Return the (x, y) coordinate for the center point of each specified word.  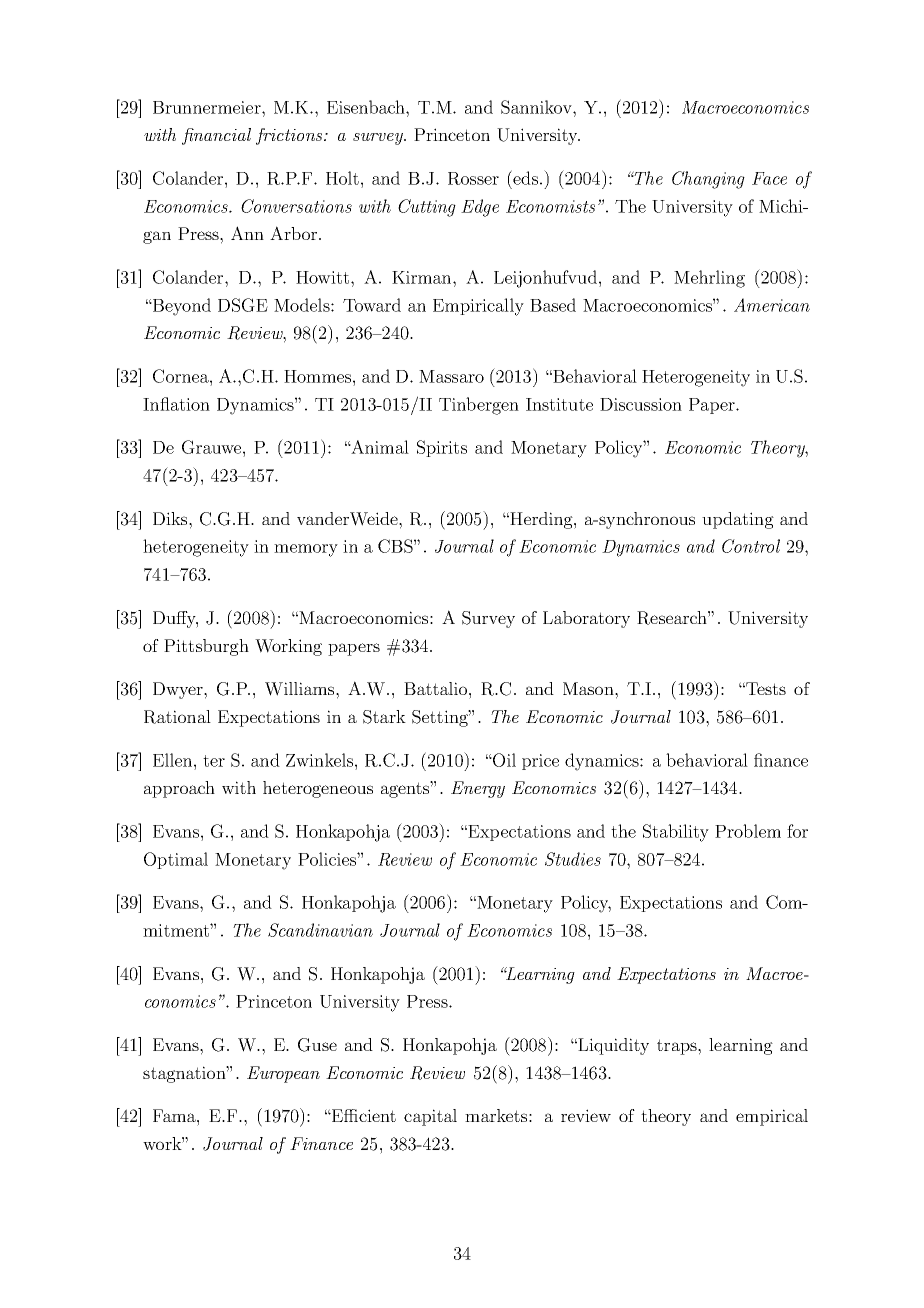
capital (430, 1117)
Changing (708, 180)
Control (751, 546)
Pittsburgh (206, 647)
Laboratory (586, 619)
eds (524, 177)
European (283, 1074)
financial (216, 136)
